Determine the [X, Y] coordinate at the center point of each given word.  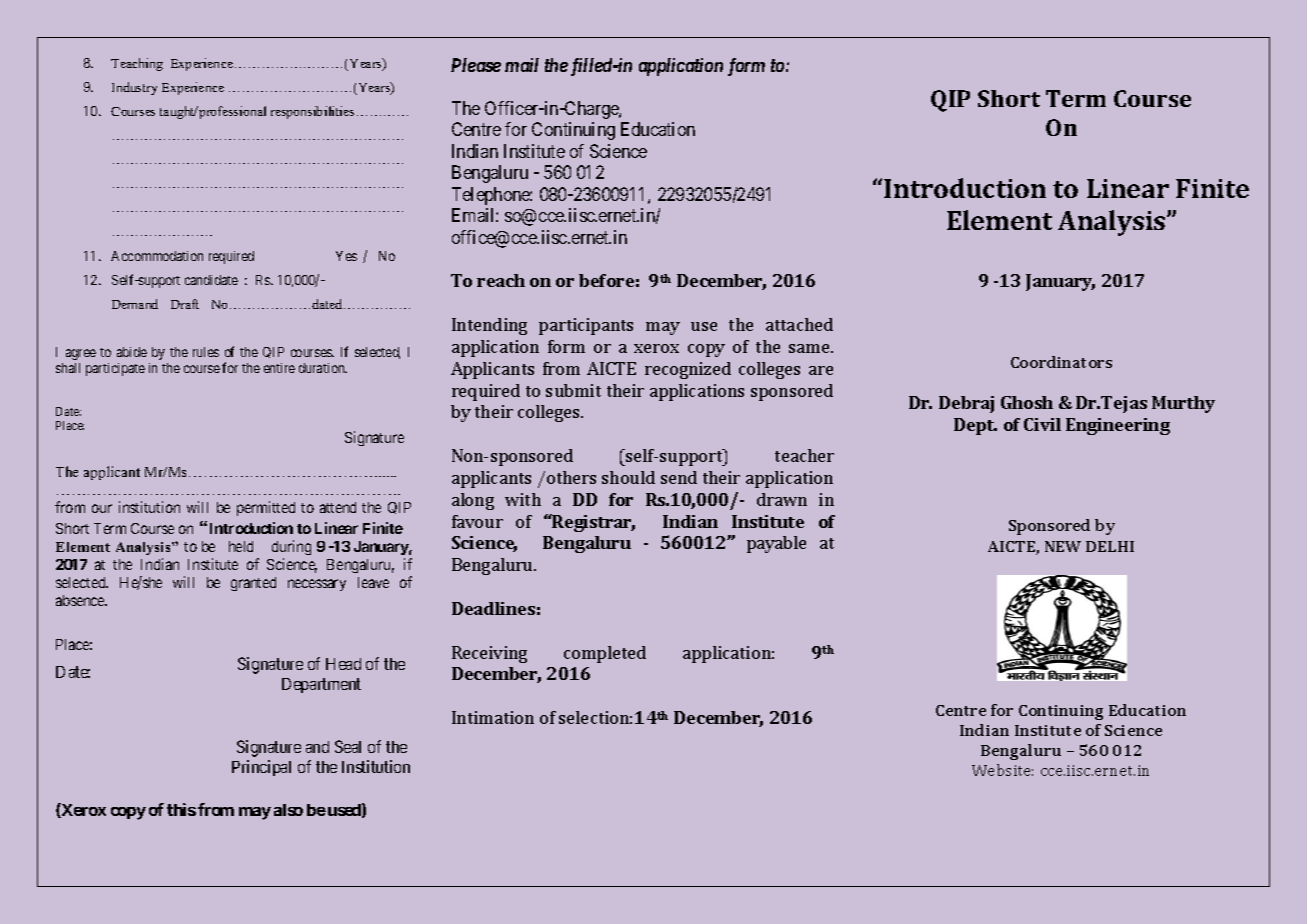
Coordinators [1061, 362]
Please [476, 65]
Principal [261, 768]
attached [799, 324]
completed [605, 654]
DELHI [1110, 546]
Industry [134, 88]
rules [206, 352]
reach [501, 280]
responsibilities [312, 112]
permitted [266, 508]
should [628, 477]
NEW [1063, 546]
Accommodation [157, 256]
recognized [688, 370]
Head [343, 664]
